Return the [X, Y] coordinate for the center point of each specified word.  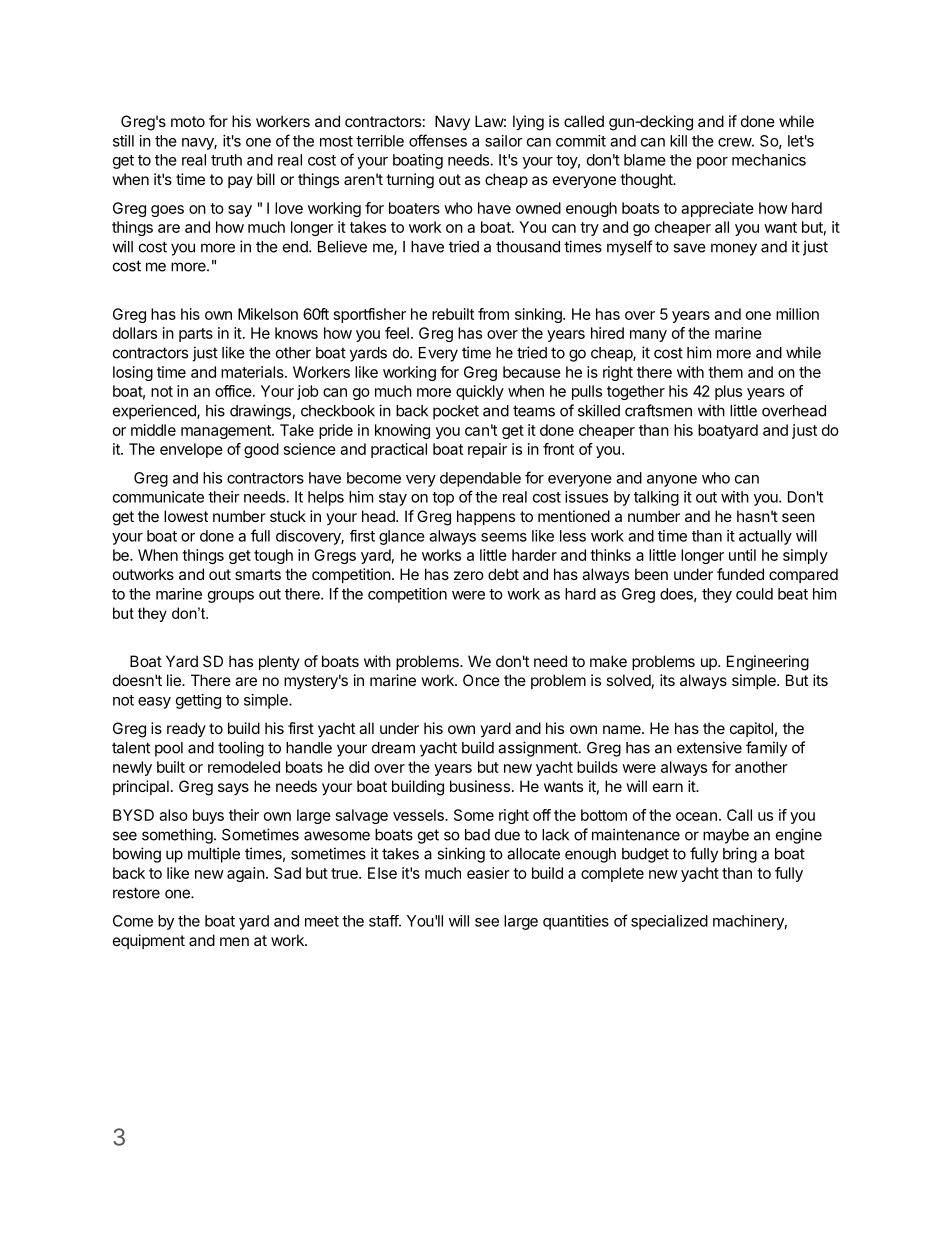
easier [488, 873]
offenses [438, 140]
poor [712, 163]
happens [486, 517]
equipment [149, 941]
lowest [186, 516]
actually [765, 537]
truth [226, 160]
